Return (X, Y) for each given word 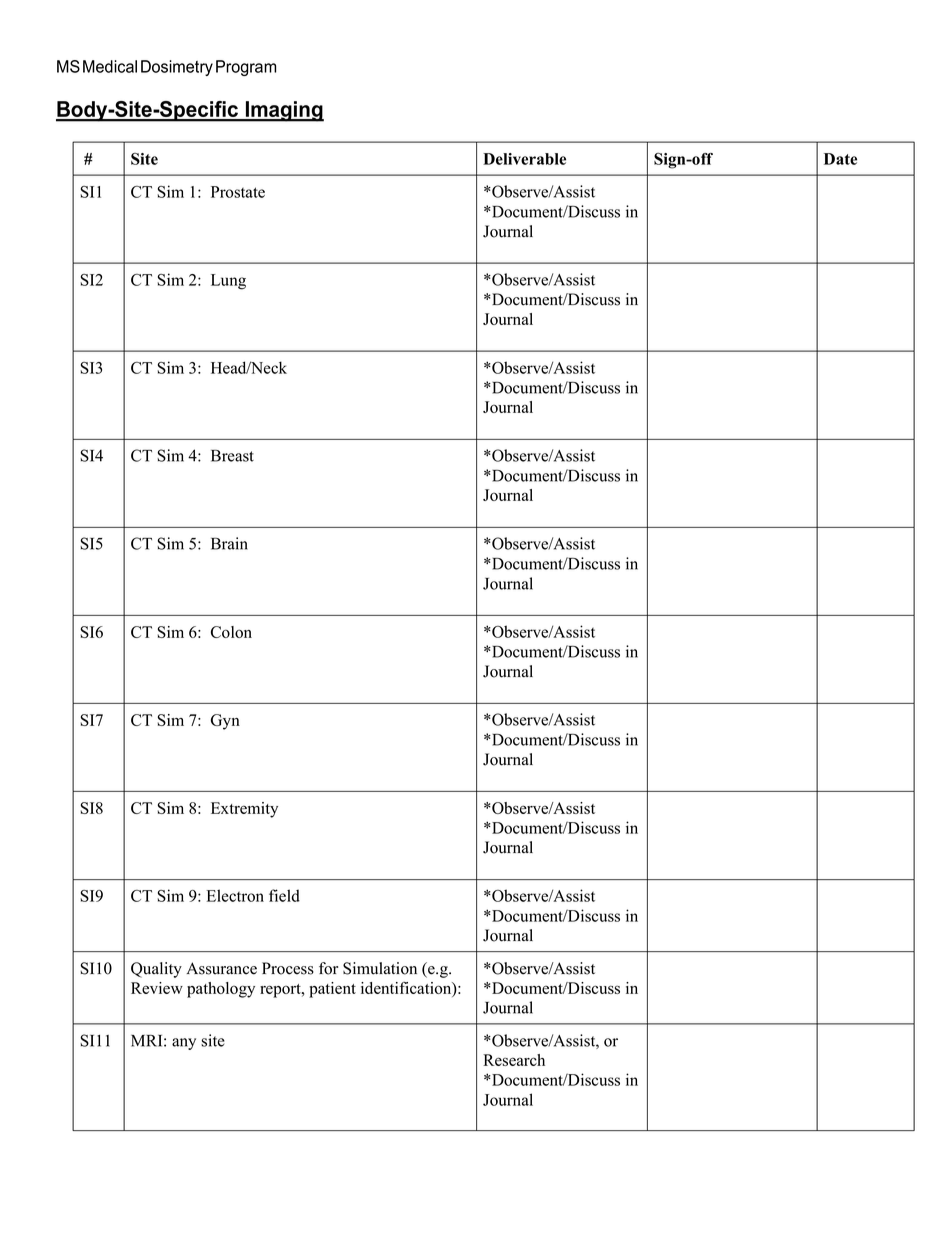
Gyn (225, 722)
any (184, 1044)
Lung (228, 282)
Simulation (380, 968)
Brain (229, 543)
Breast (232, 455)
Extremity (244, 810)
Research (514, 1060)
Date (840, 159)
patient (332, 990)
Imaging (283, 111)
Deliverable (524, 159)
